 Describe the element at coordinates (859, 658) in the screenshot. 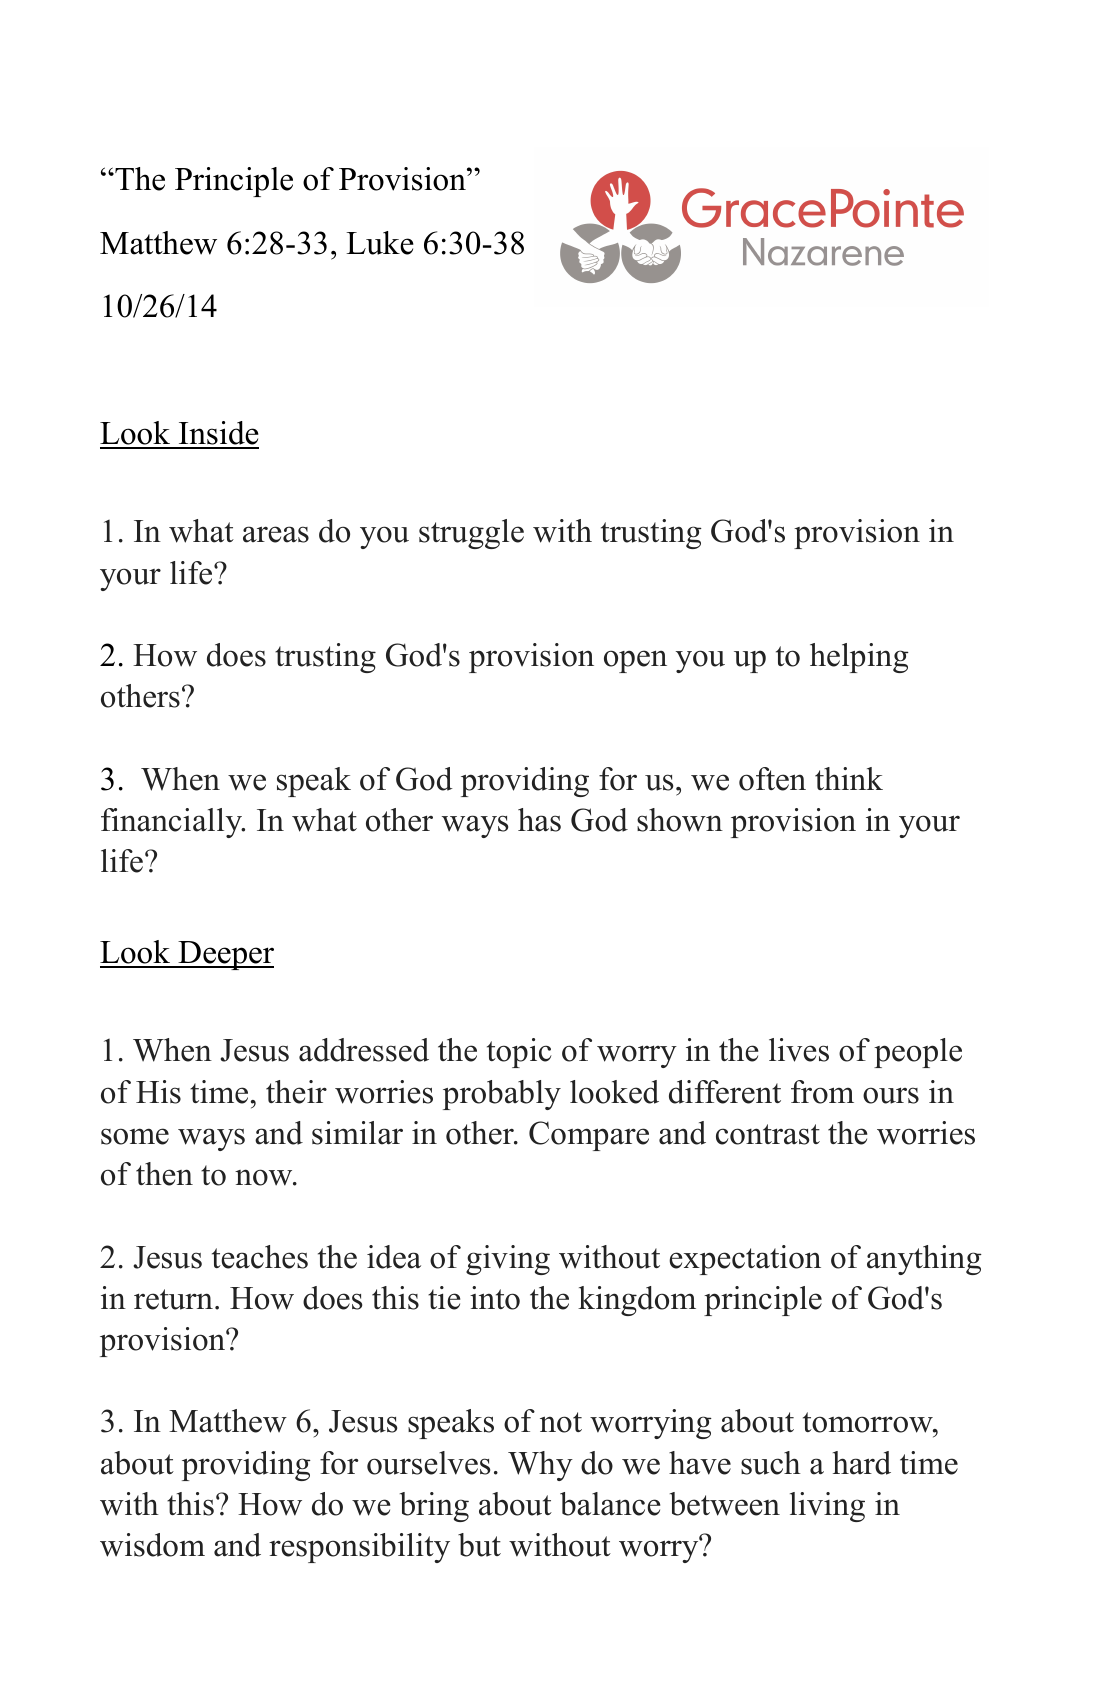

I see `helping` at that location.
